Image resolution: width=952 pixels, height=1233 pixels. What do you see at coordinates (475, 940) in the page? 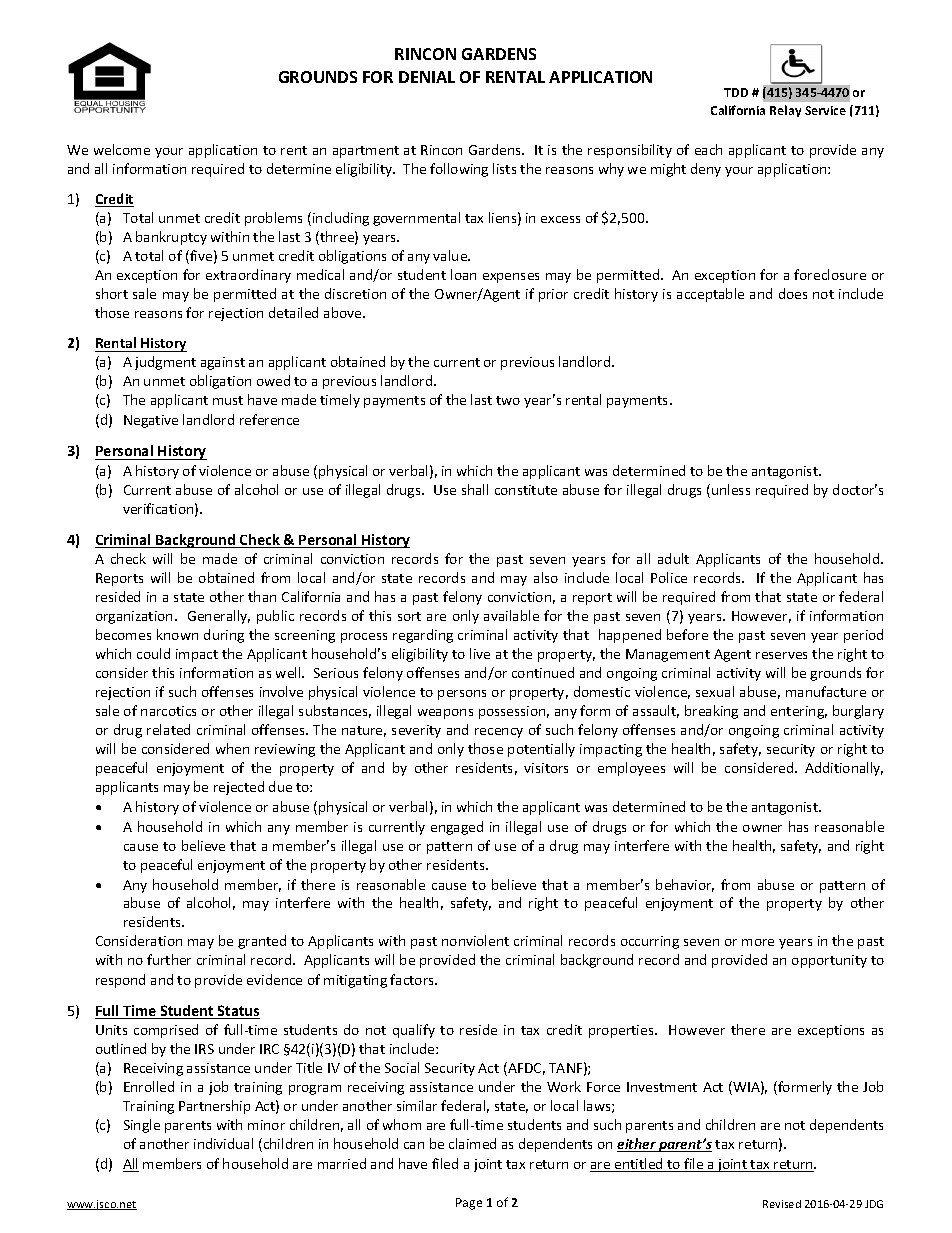
I see `nonviolent` at bounding box center [475, 940].
